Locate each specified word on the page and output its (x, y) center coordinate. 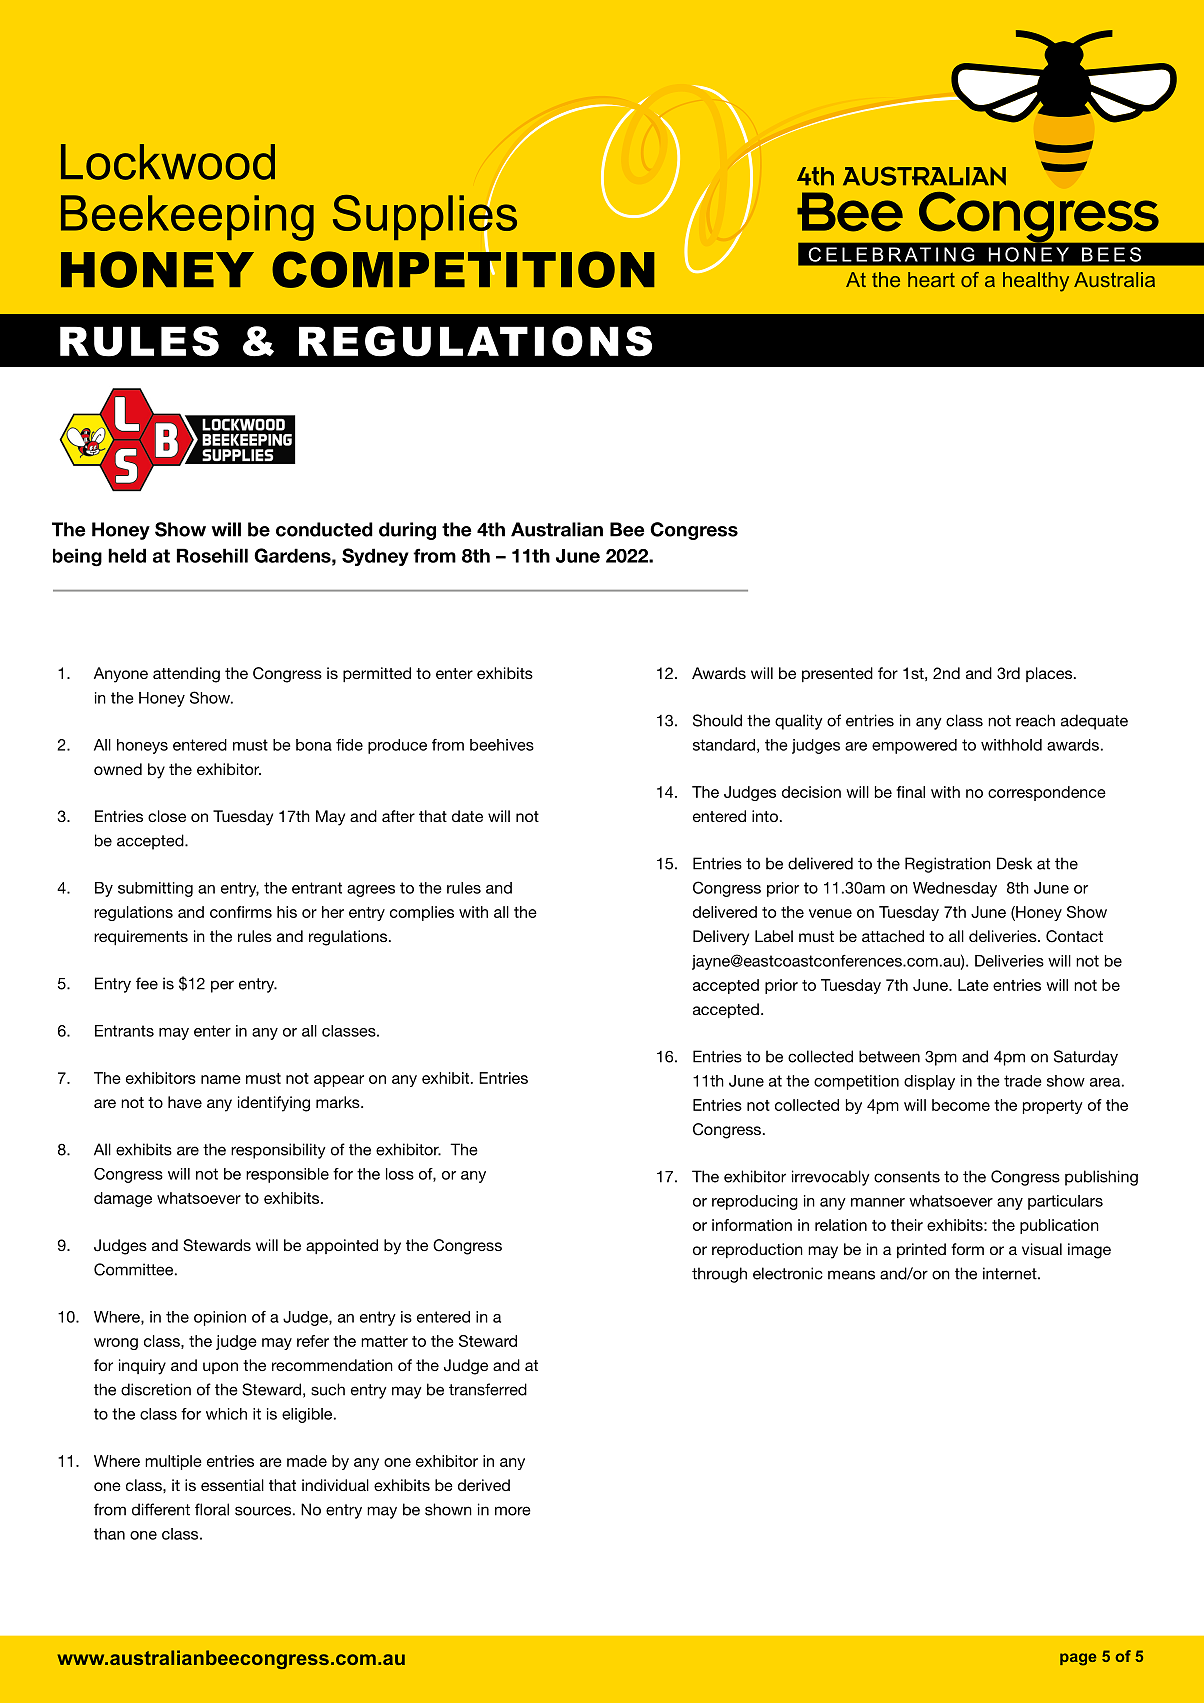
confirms (241, 912)
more (513, 1511)
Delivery (721, 938)
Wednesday (955, 889)
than (109, 1534)
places (1049, 674)
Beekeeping (187, 218)
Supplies (425, 217)
